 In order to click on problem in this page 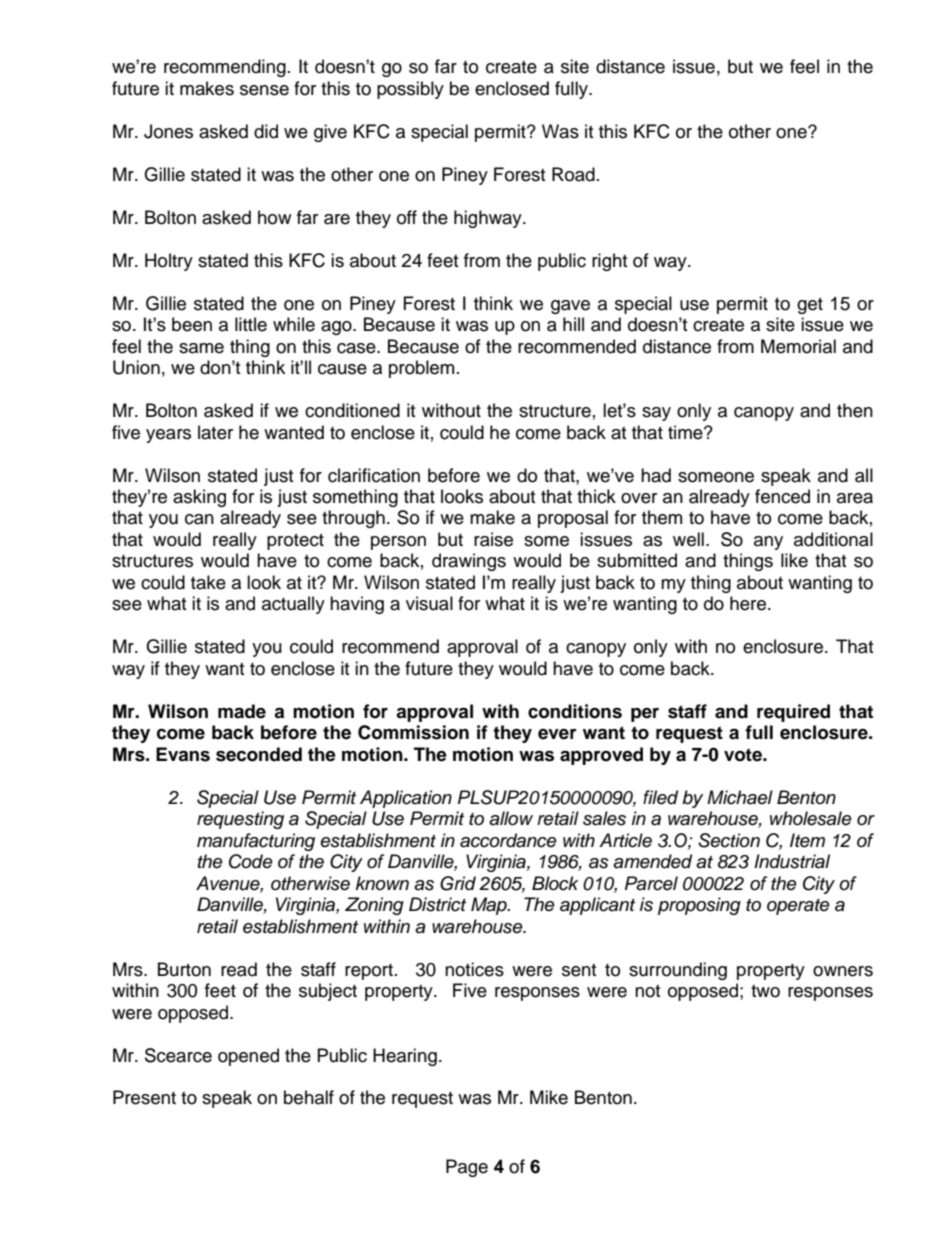, I will do `click(421, 369)`.
